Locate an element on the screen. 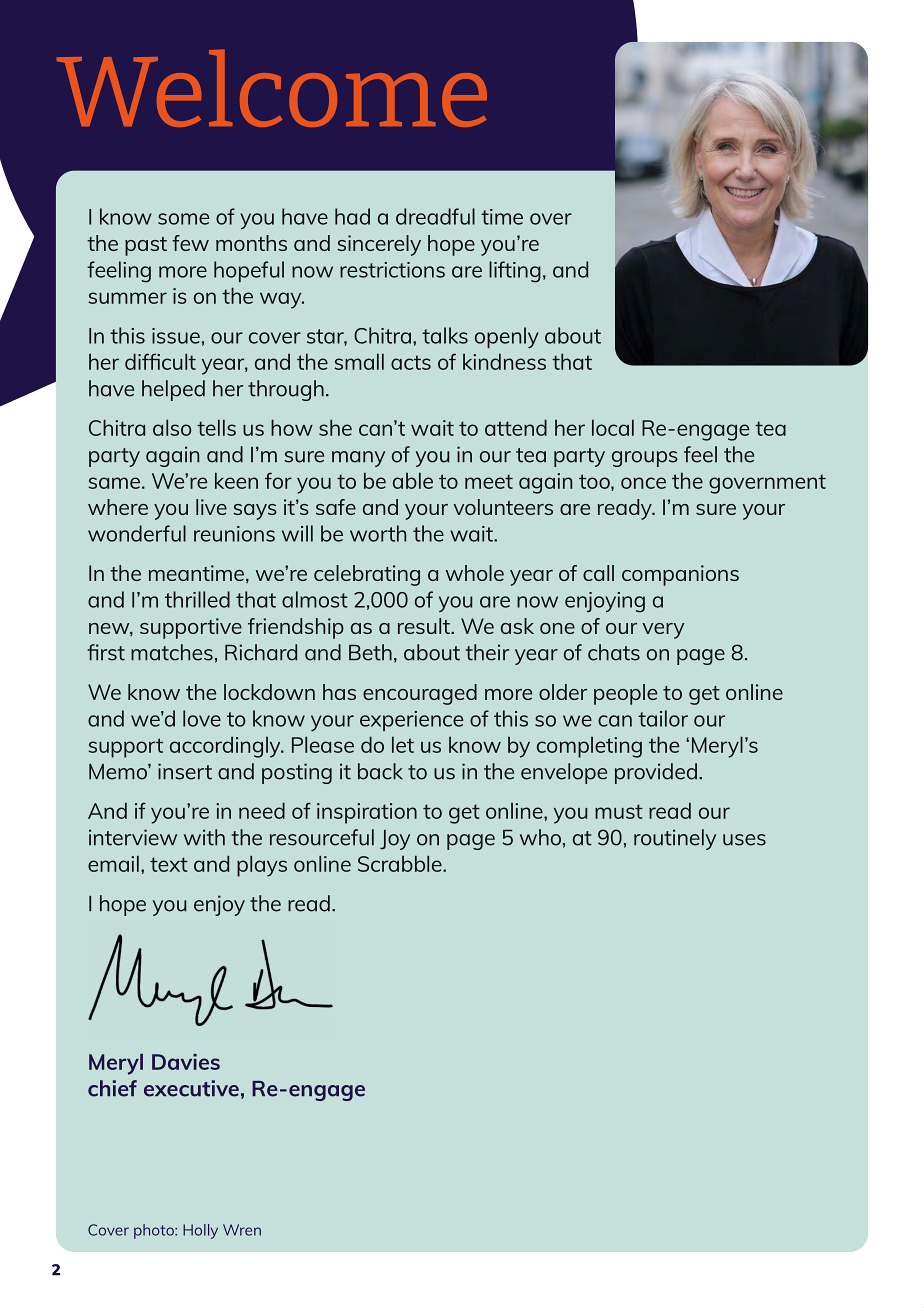  Scrabble is located at coordinates (401, 863).
